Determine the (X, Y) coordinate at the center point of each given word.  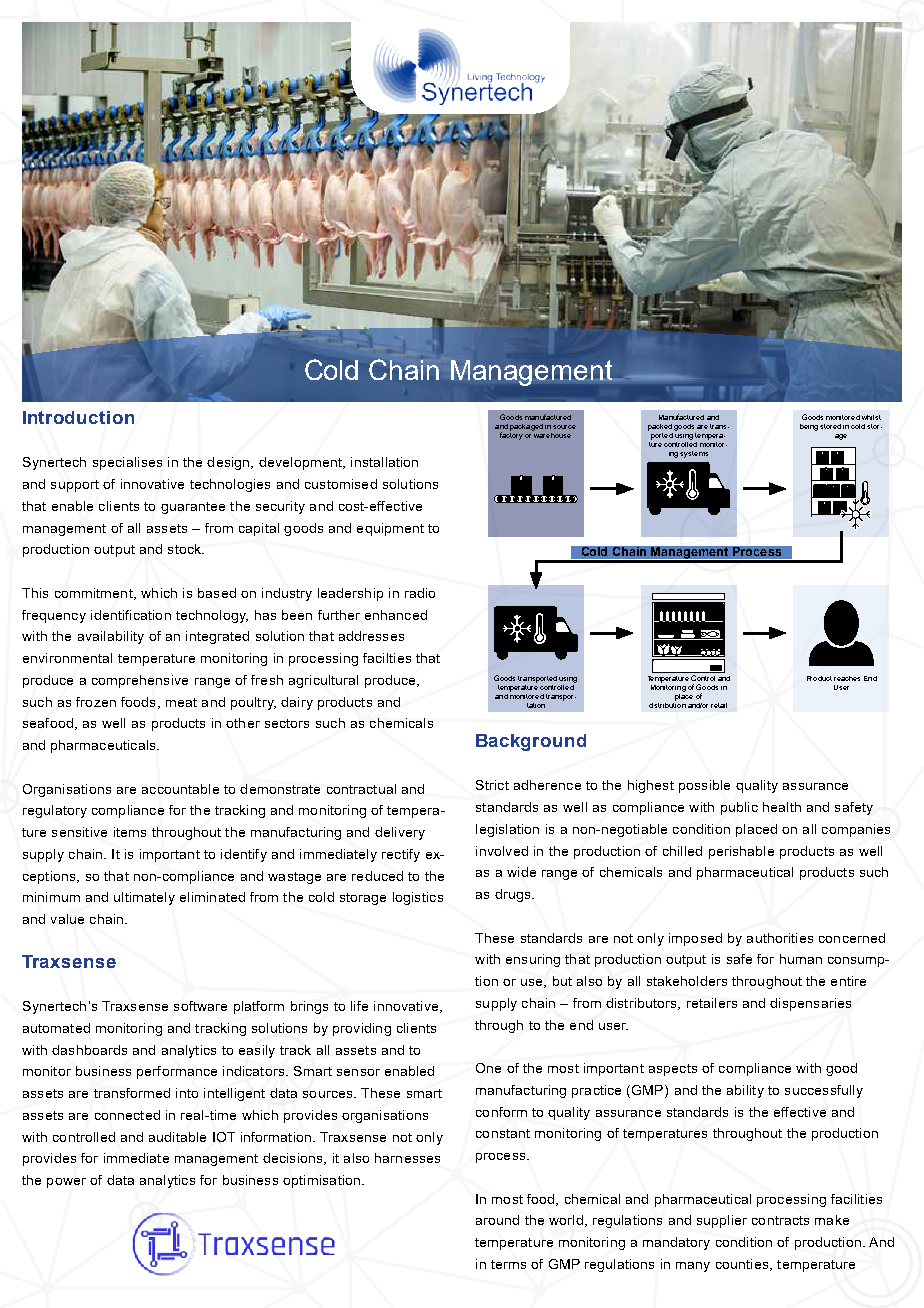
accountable (180, 789)
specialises (127, 463)
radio (420, 593)
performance (177, 1072)
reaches (847, 678)
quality (757, 786)
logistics (418, 898)
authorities (780, 938)
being (809, 427)
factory (511, 435)
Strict (492, 785)
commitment (95, 594)
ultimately (144, 898)
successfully (824, 1091)
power (66, 1183)
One (488, 1068)
